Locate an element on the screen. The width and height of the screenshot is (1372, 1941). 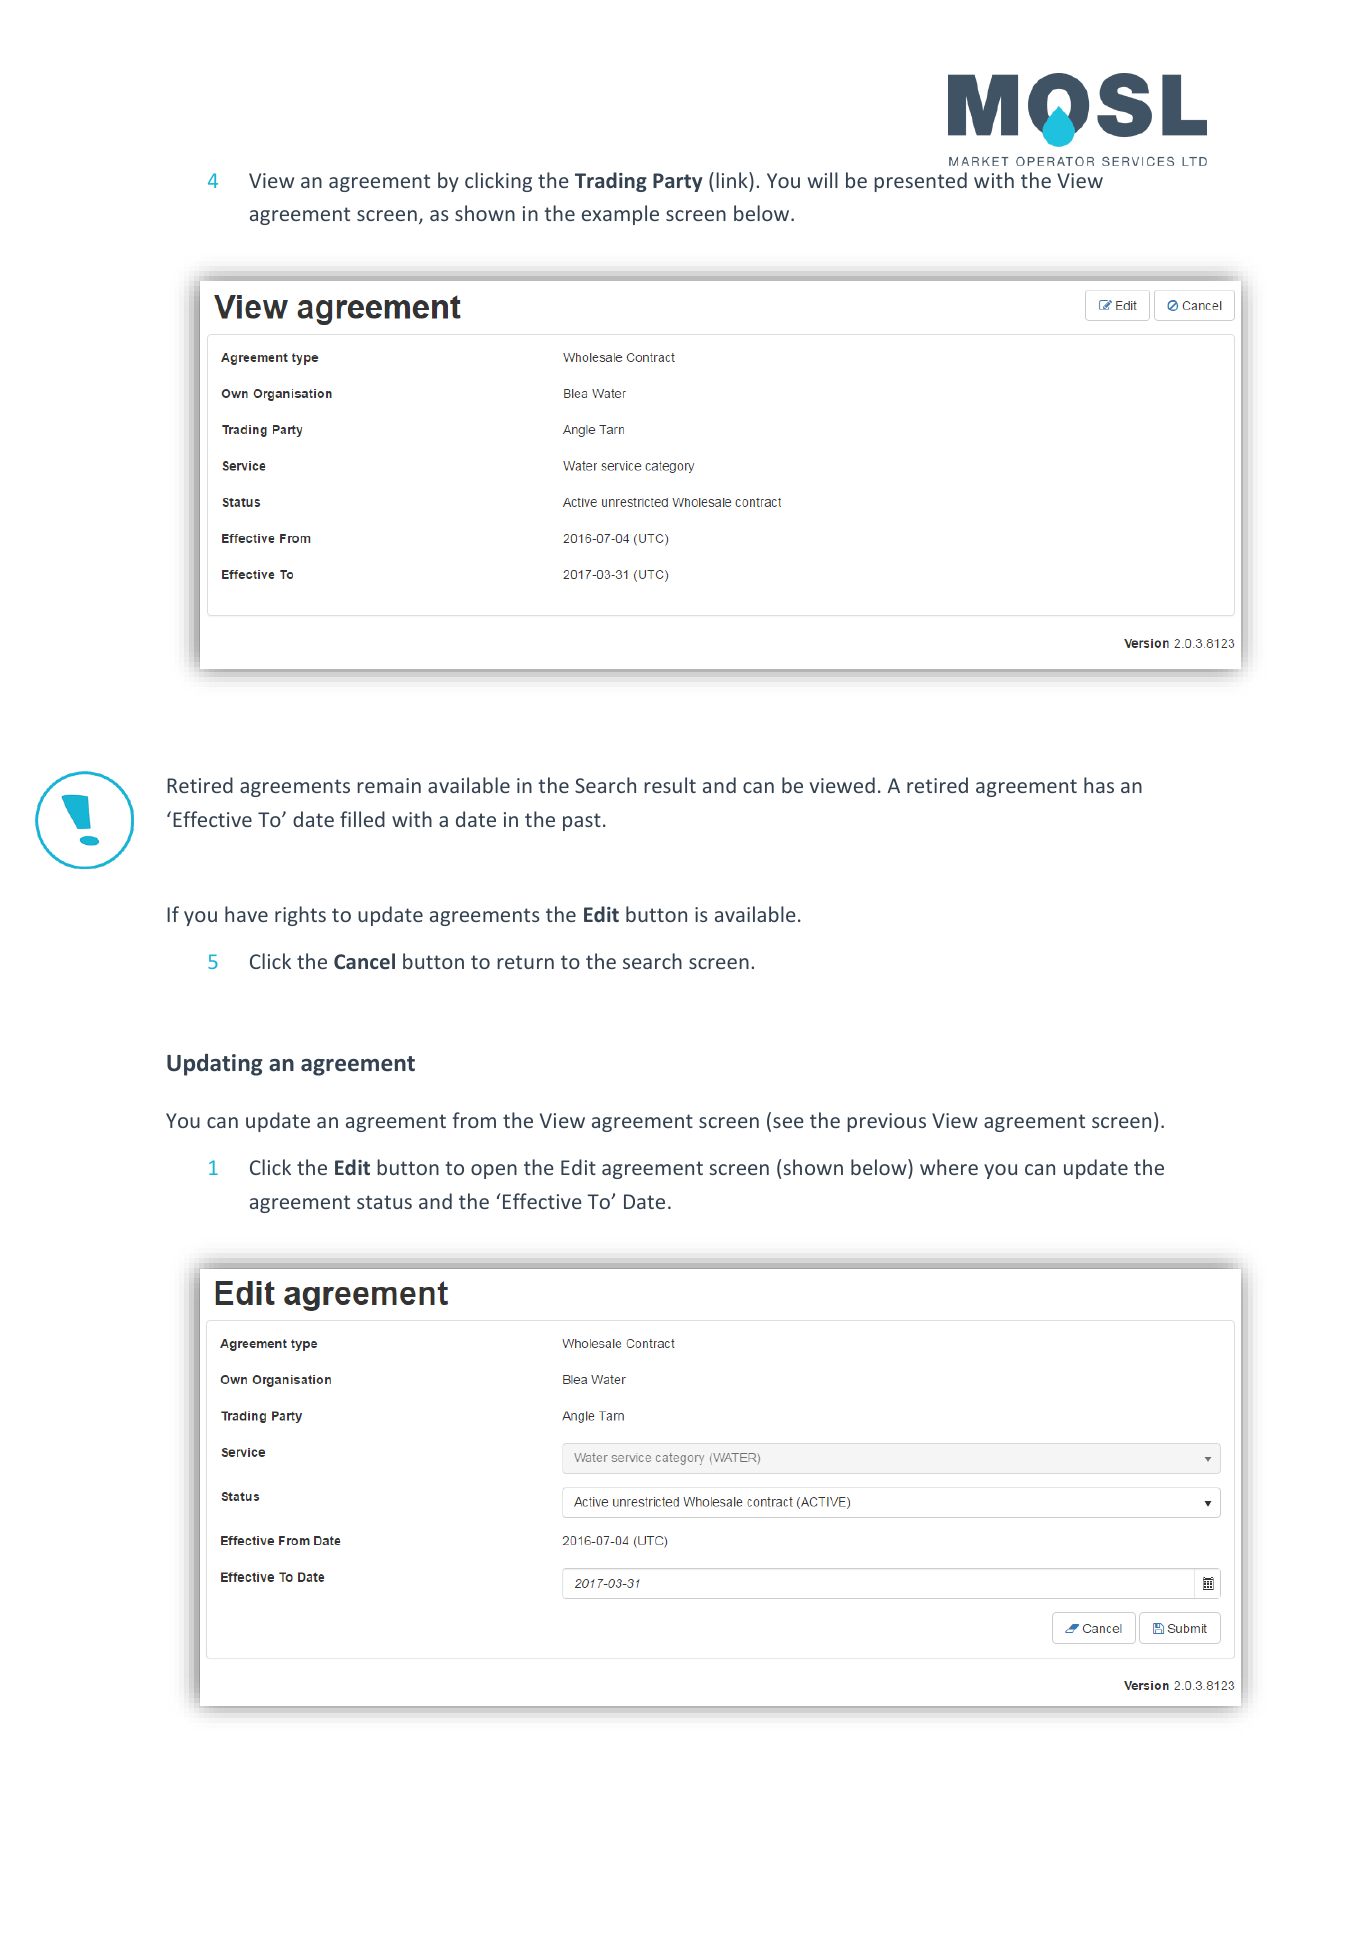
presented is located at coordinates (920, 182).
